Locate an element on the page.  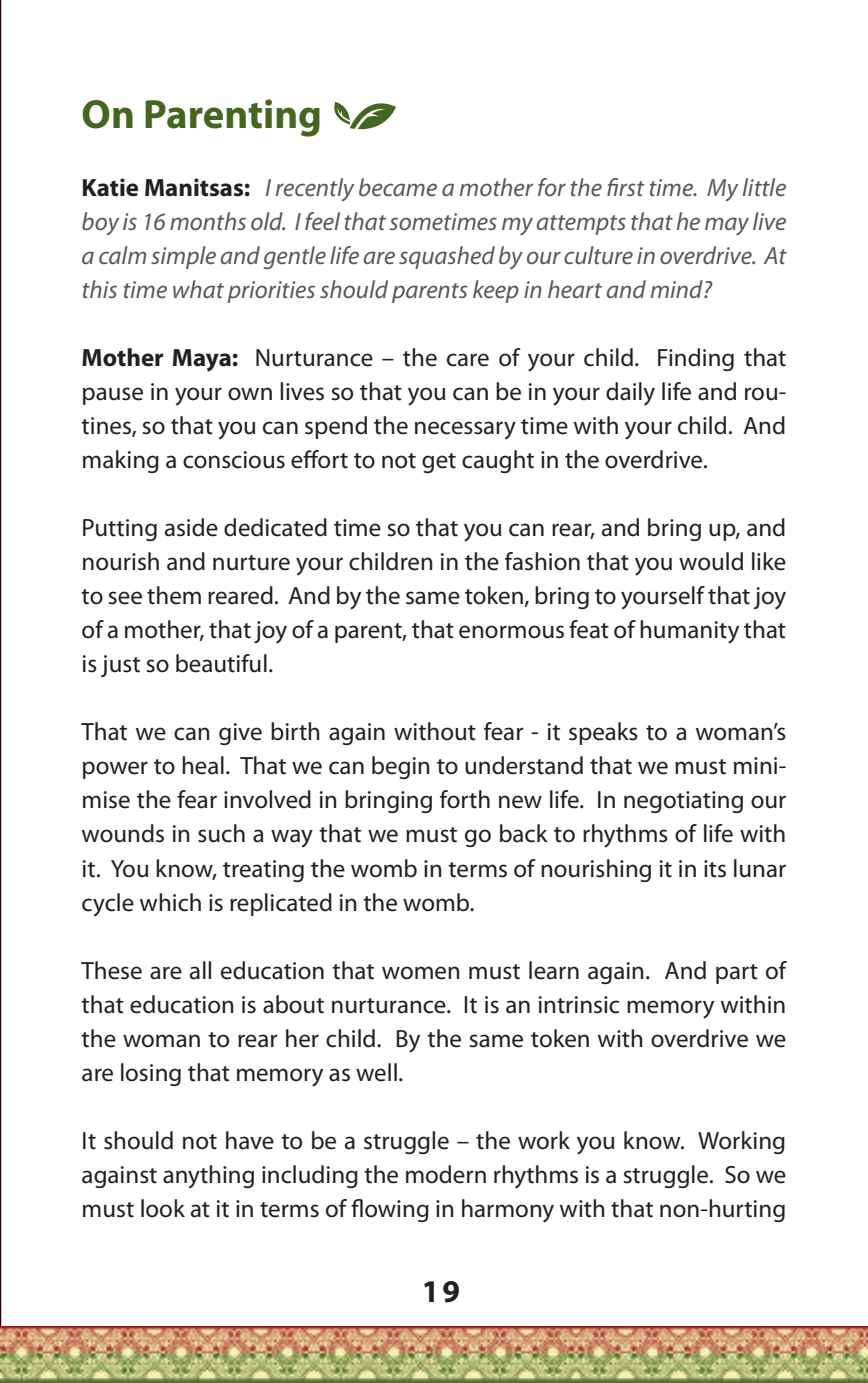
anything is located at coordinates (208, 1177).
